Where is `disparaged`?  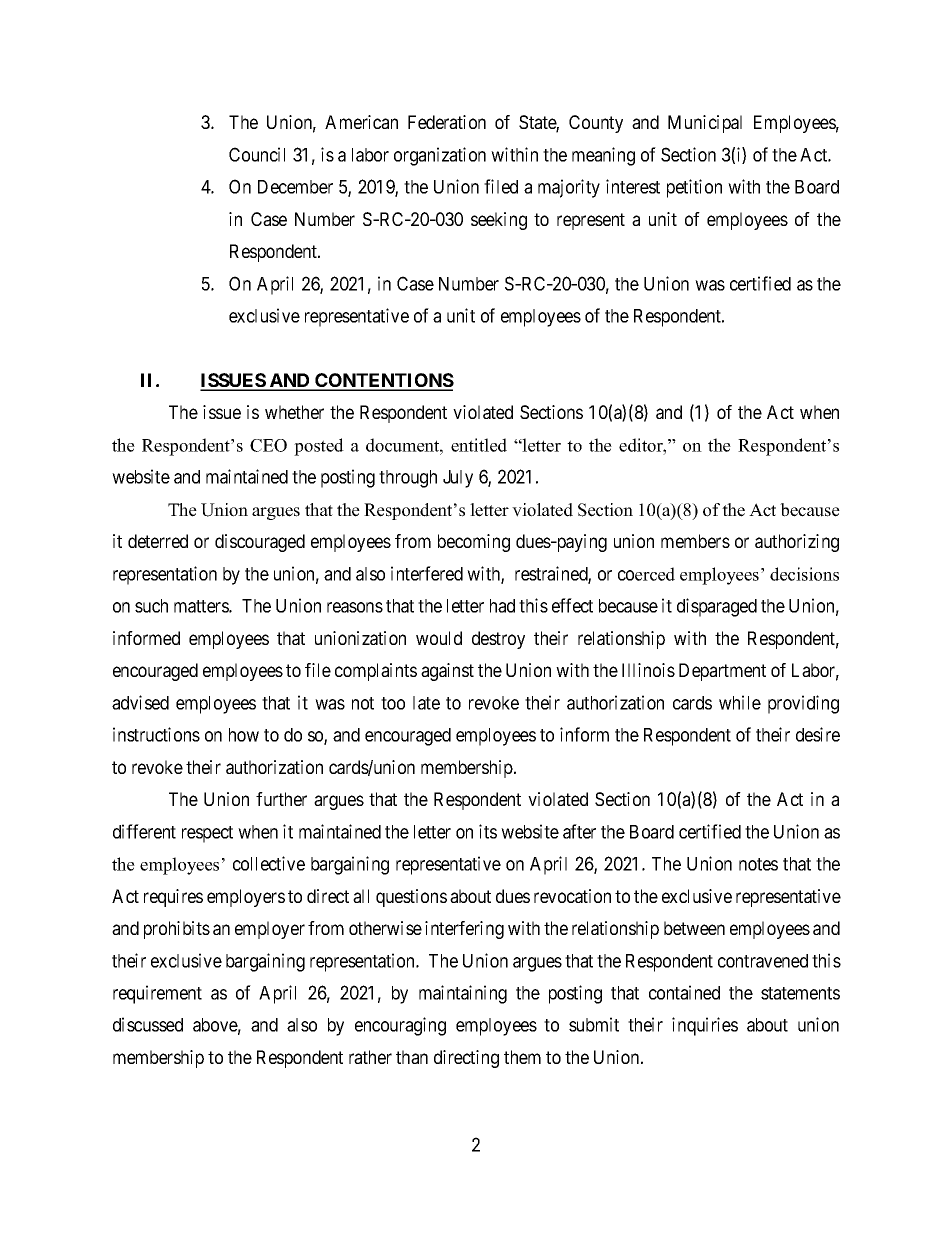 disparaged is located at coordinates (717, 607).
